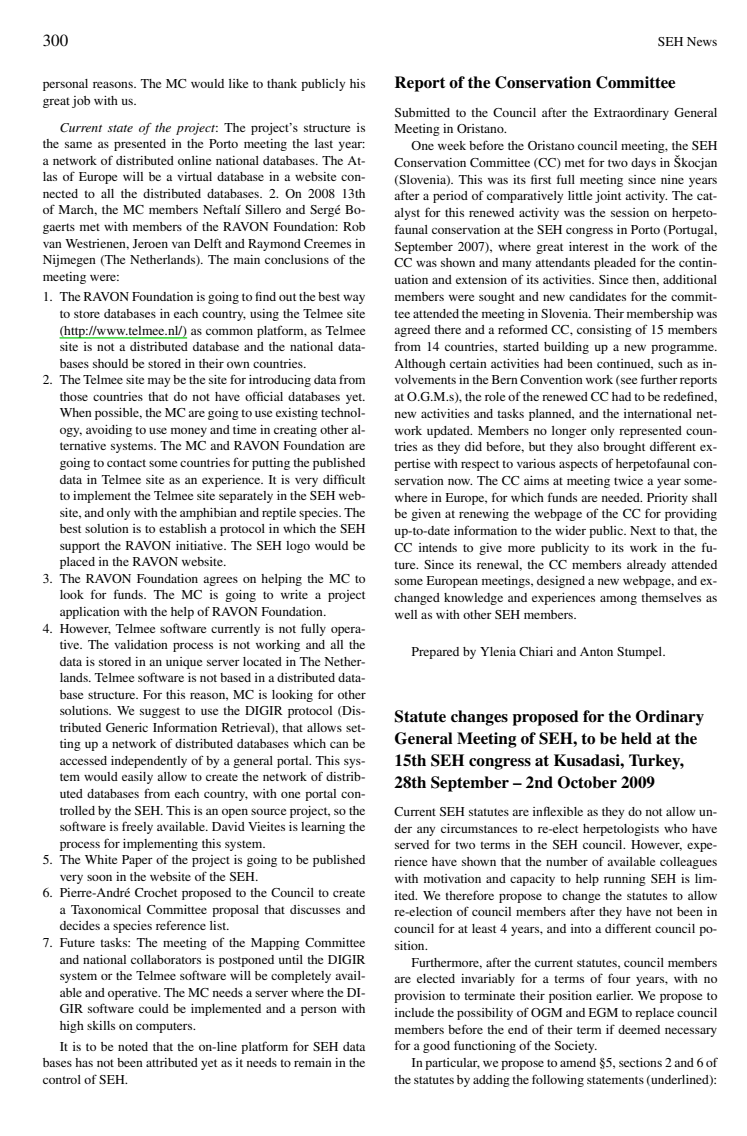 This page has width=747, height=1136. I want to click on freely, so click(137, 827).
